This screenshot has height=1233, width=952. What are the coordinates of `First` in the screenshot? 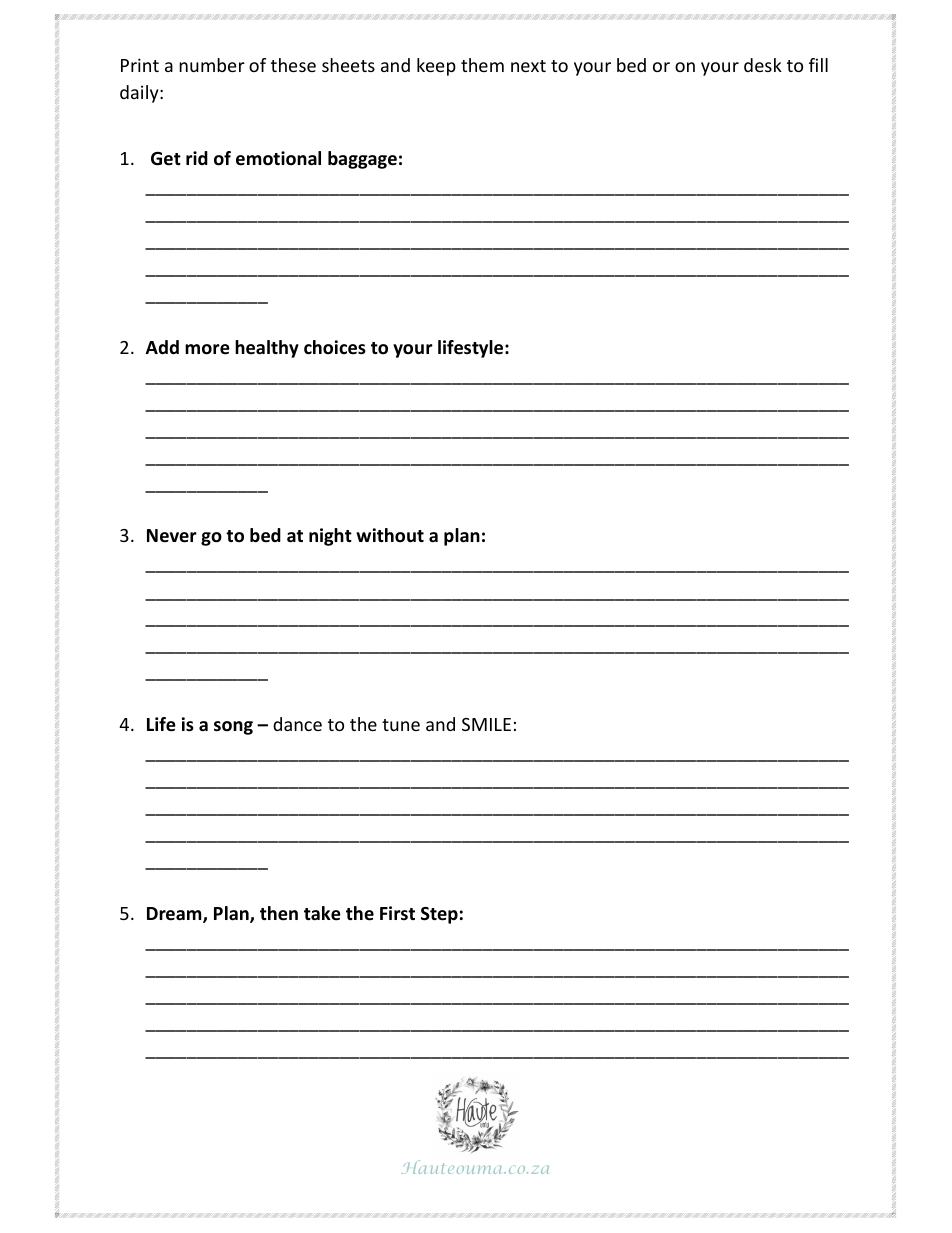 It's located at (397, 913).
